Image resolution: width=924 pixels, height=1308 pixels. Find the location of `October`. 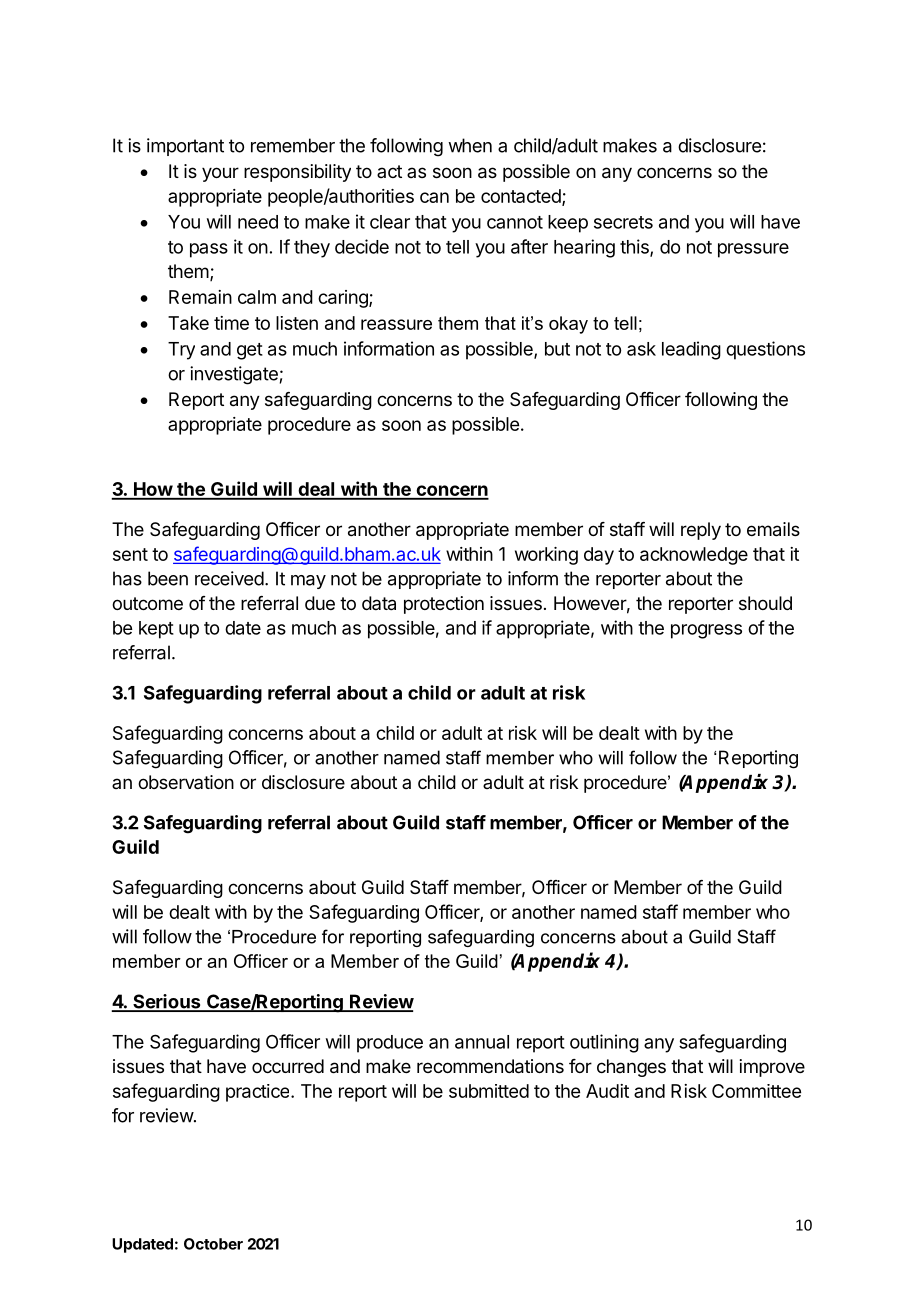

October is located at coordinates (213, 1244).
